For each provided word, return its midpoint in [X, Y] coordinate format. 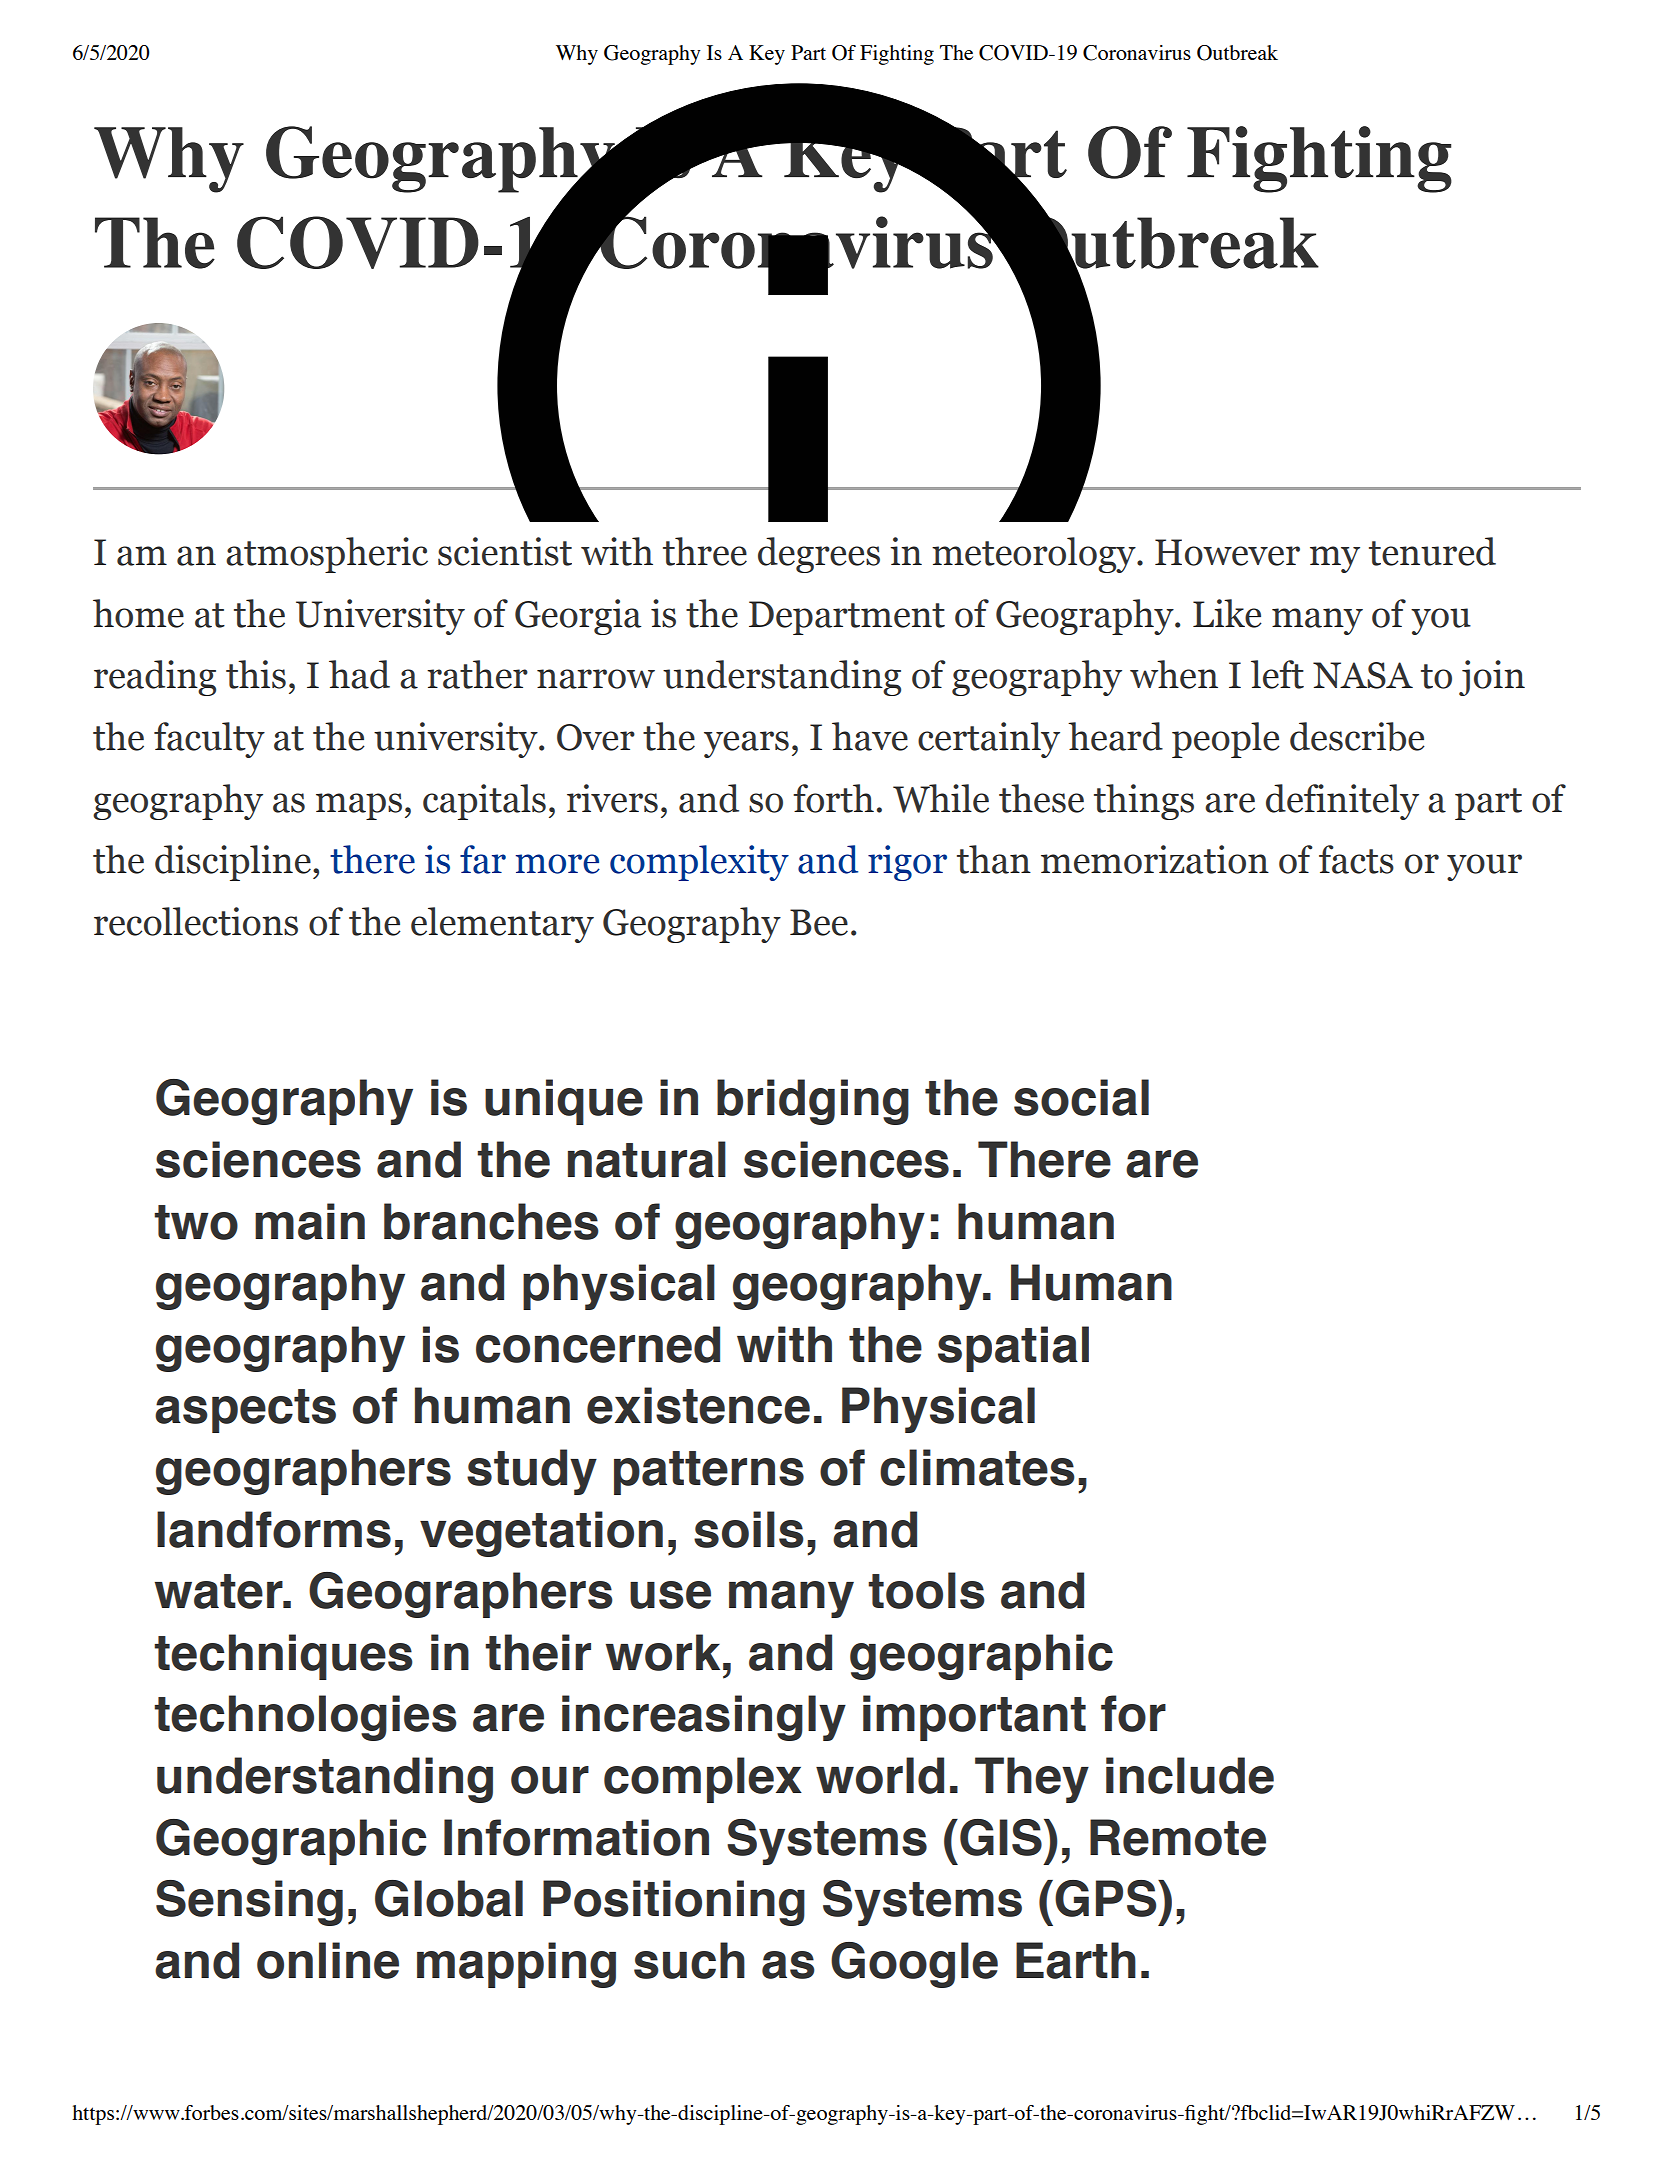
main [310, 1221]
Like [1227, 613]
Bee [819, 922]
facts [1356, 859]
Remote [1178, 1837]
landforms [274, 1529]
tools [926, 1590]
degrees [819, 555]
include [1190, 1775]
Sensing [249, 1903]
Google [914, 1965]
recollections [196, 921]
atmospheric [327, 555]
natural [647, 1159]
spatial [1013, 1349]
